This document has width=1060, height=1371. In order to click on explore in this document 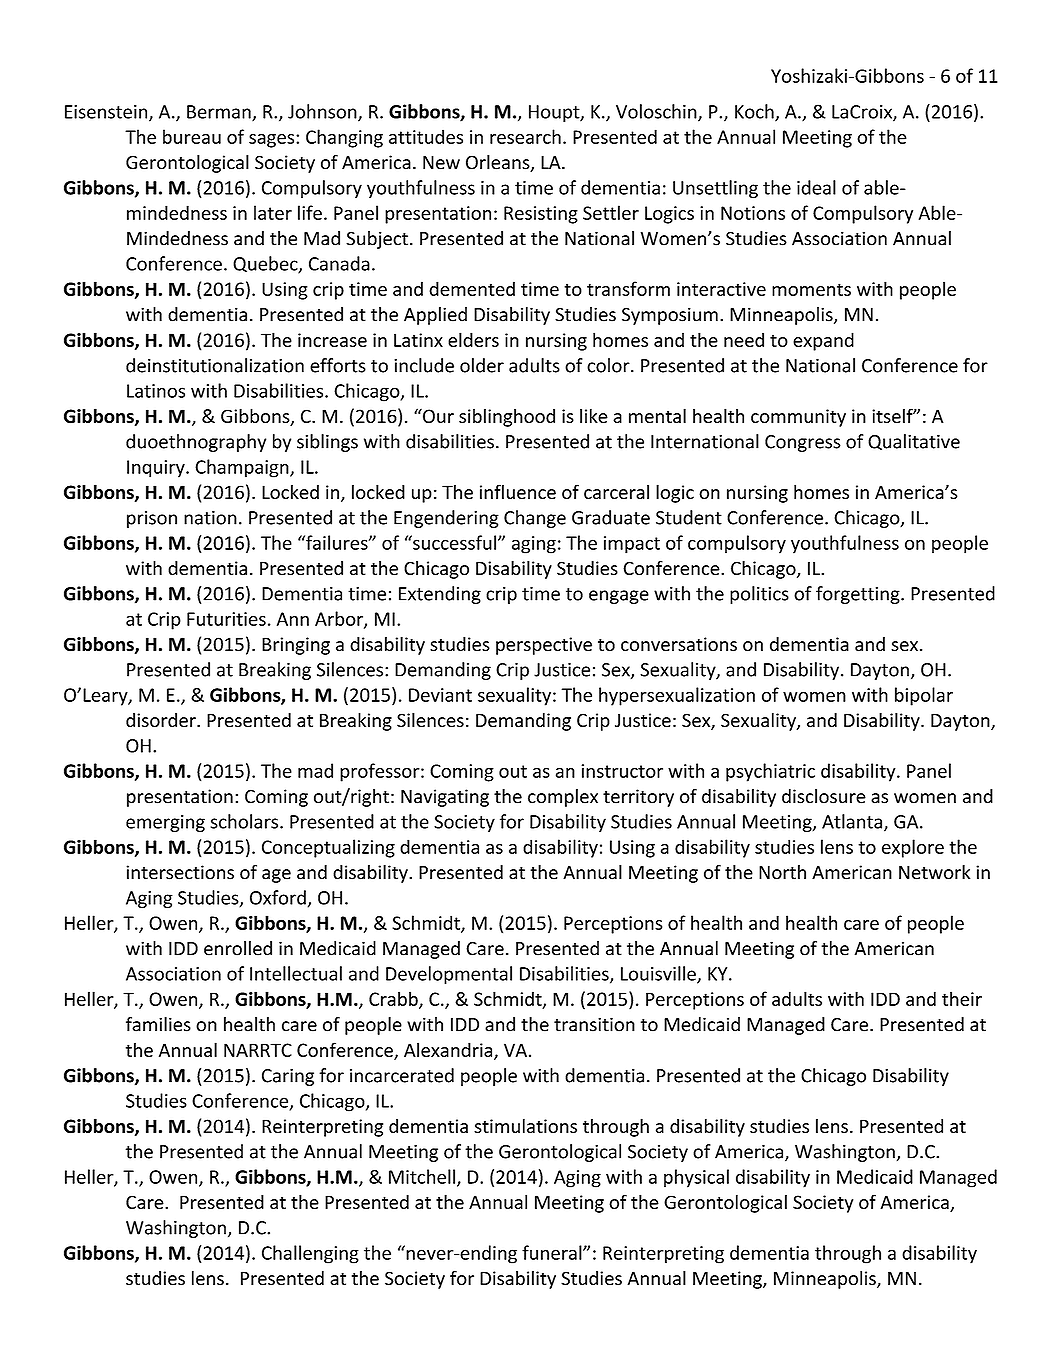, I will do `click(913, 848)`.
